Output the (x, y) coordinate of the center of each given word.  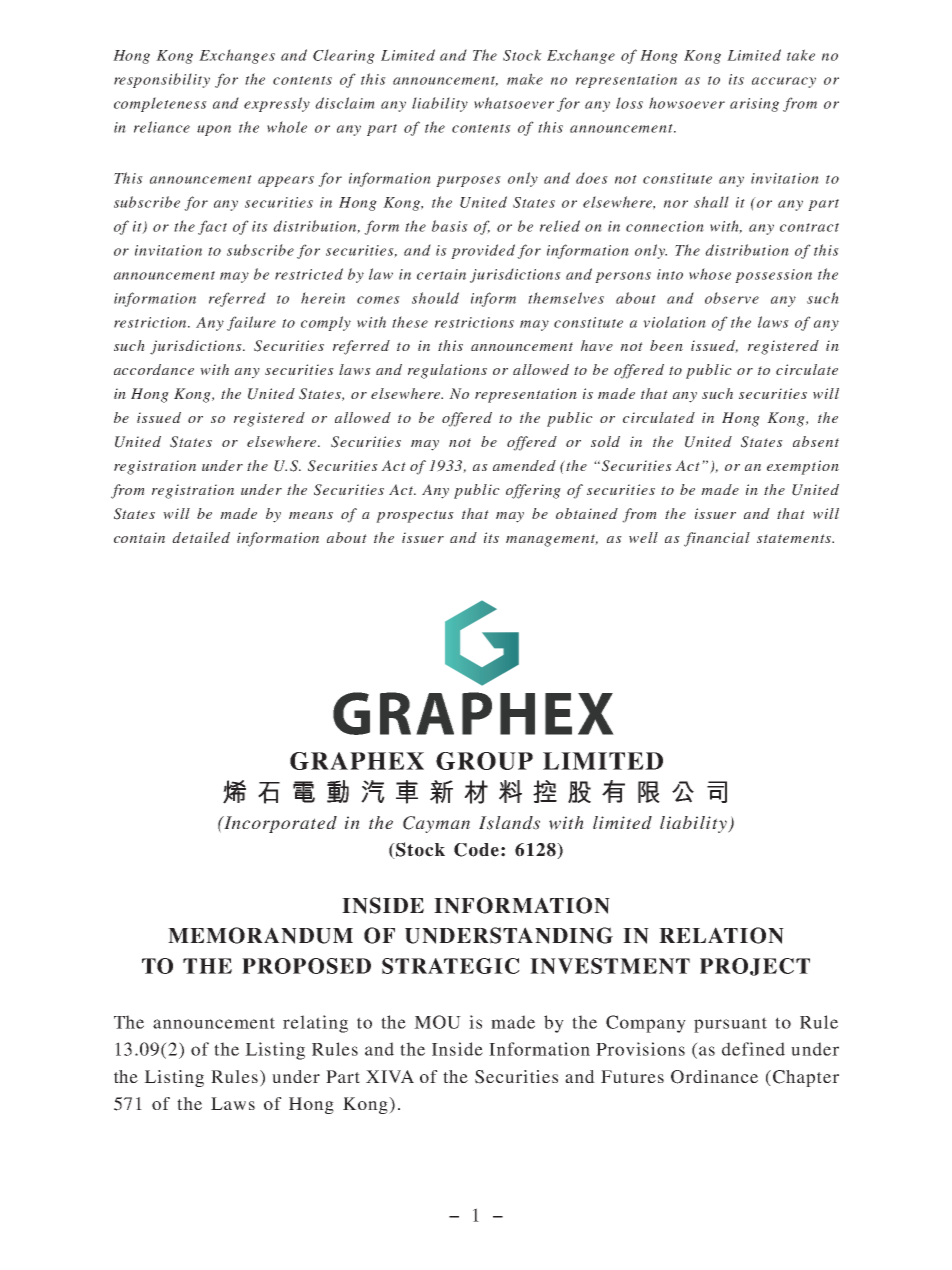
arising (754, 105)
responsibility (162, 80)
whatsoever (514, 103)
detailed (201, 537)
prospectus (415, 516)
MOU (437, 1022)
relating (315, 1024)
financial (717, 539)
